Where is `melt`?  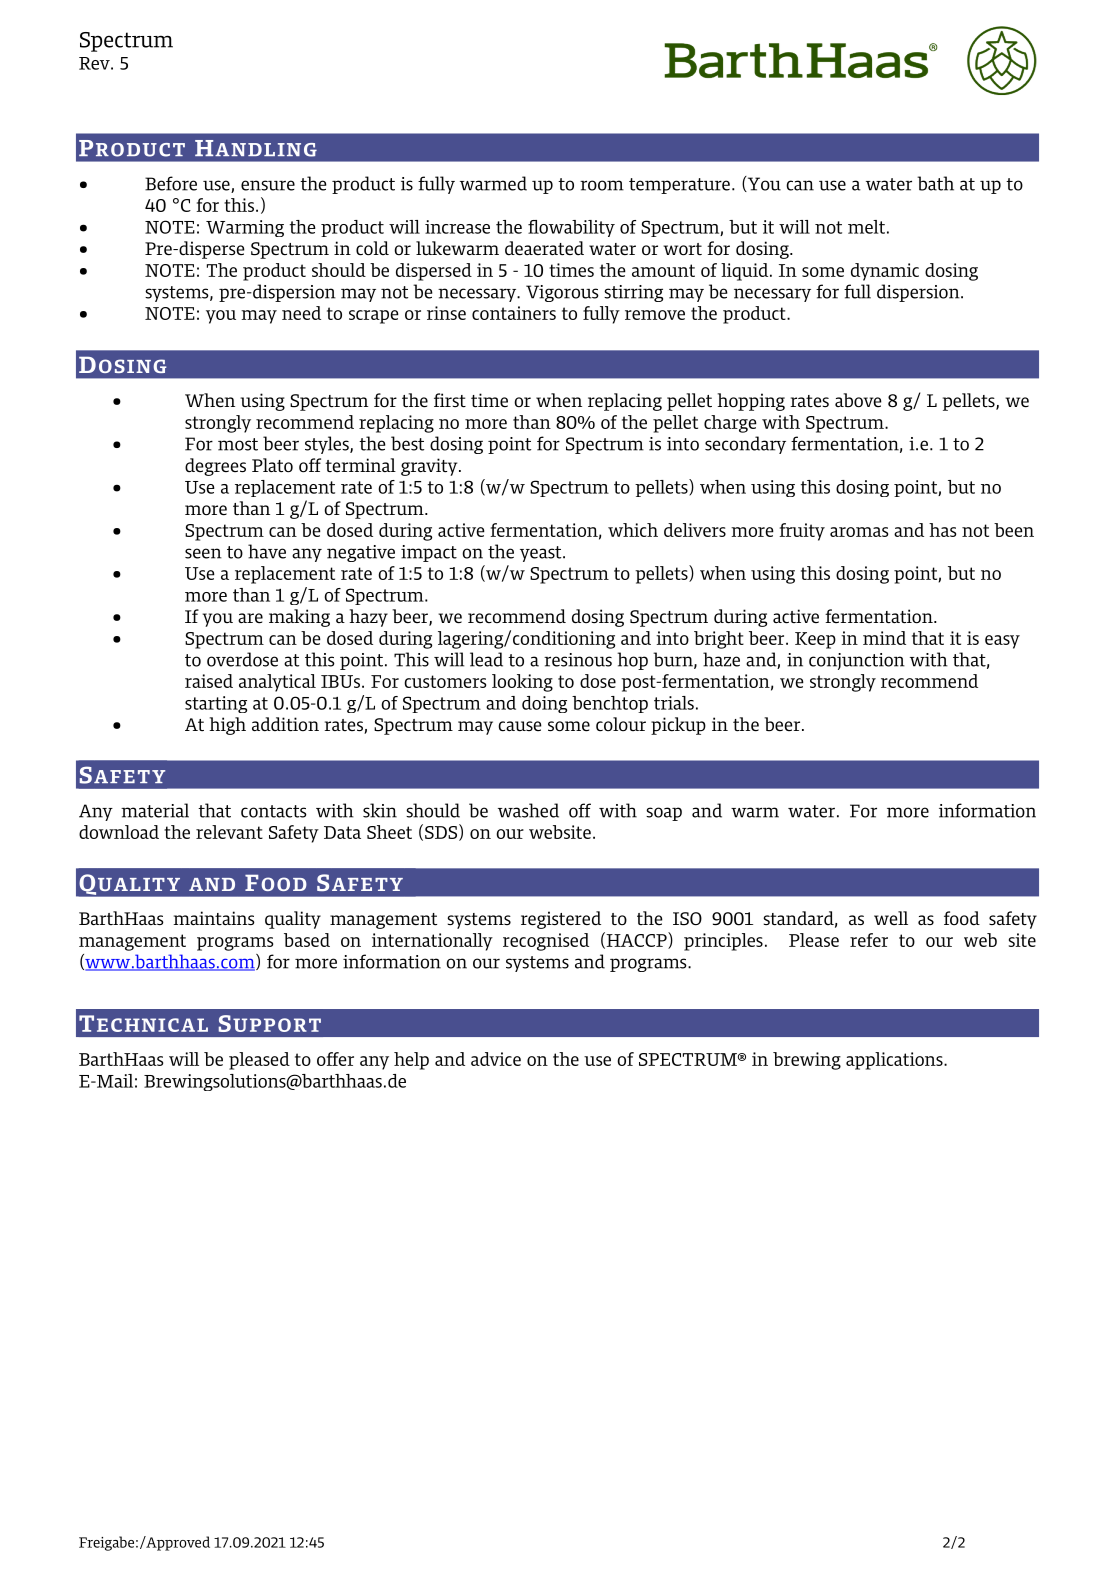 melt is located at coordinates (866, 227).
